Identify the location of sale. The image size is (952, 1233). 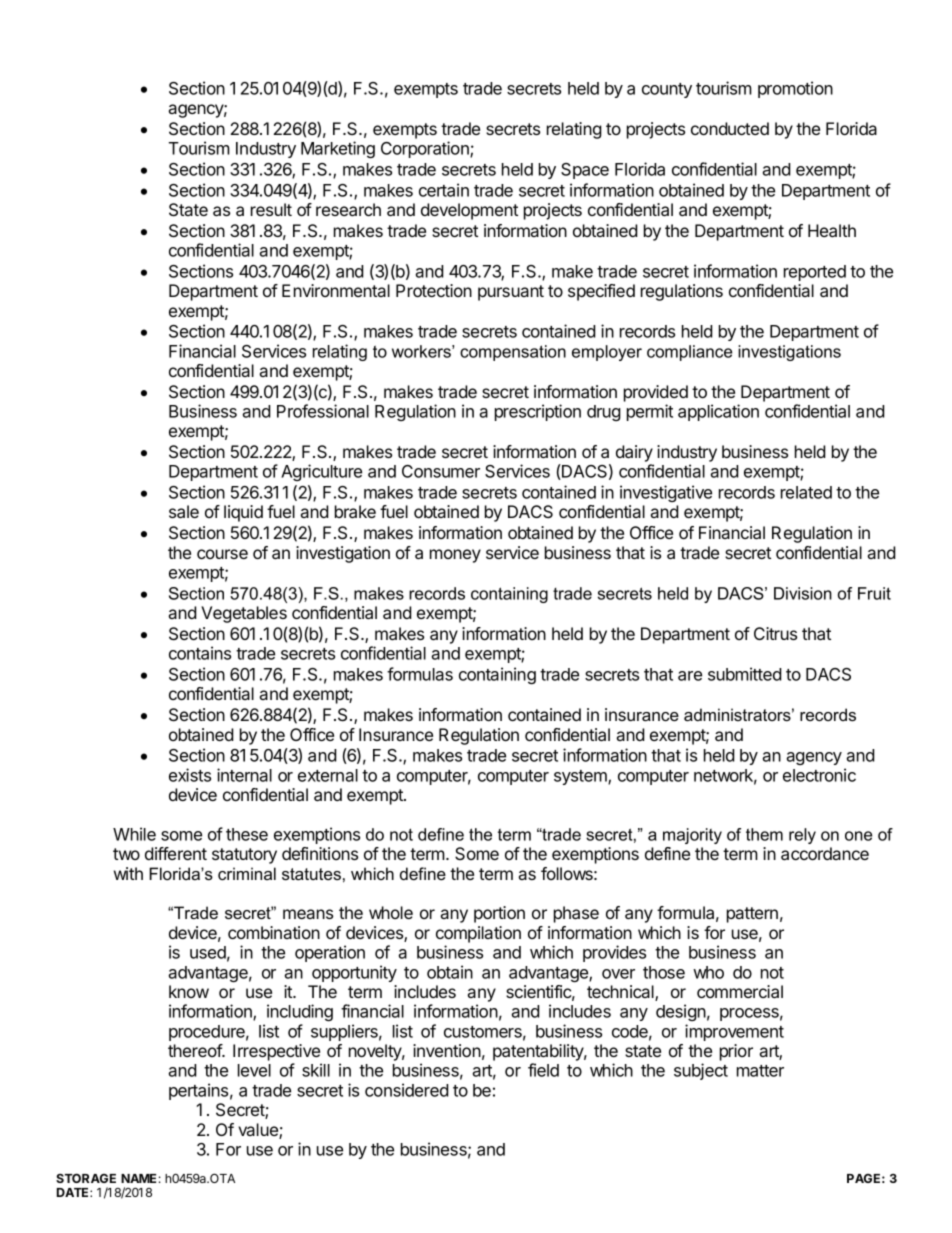
(184, 511).
